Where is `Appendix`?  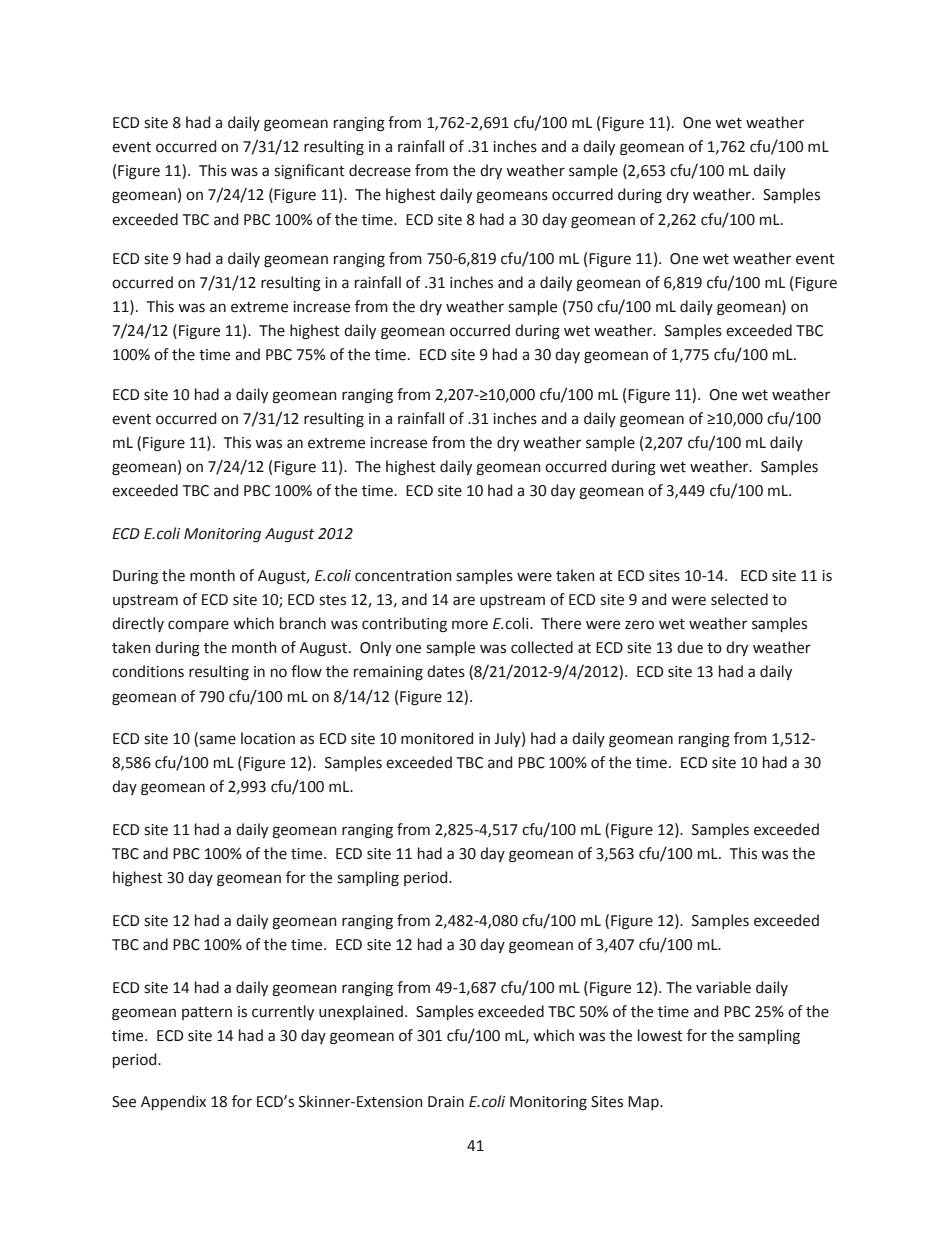
Appendix is located at coordinates (173, 1102).
